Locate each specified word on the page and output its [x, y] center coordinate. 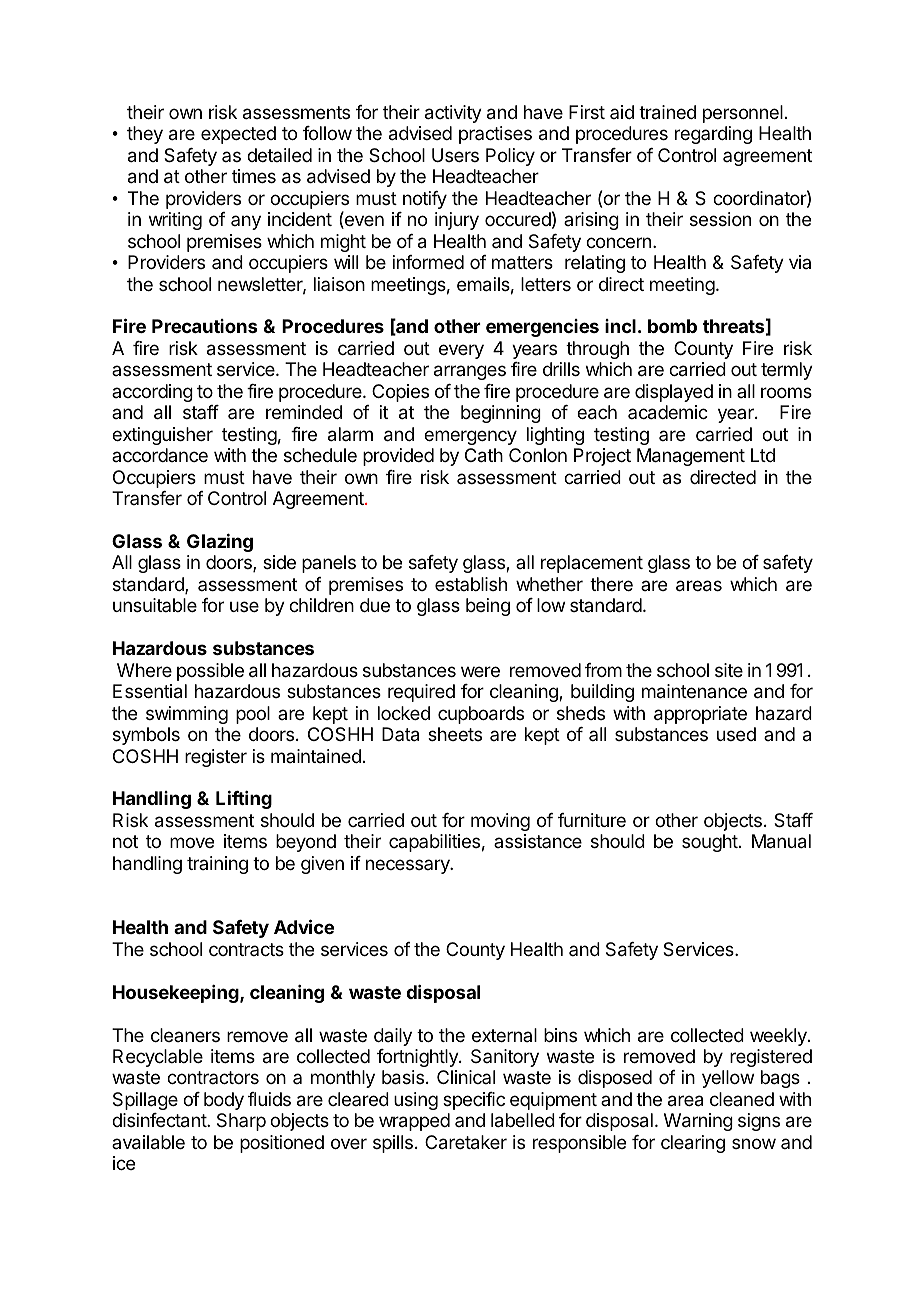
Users [455, 155]
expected [238, 135]
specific [474, 1101]
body [224, 1101]
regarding [713, 135]
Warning [698, 1122]
